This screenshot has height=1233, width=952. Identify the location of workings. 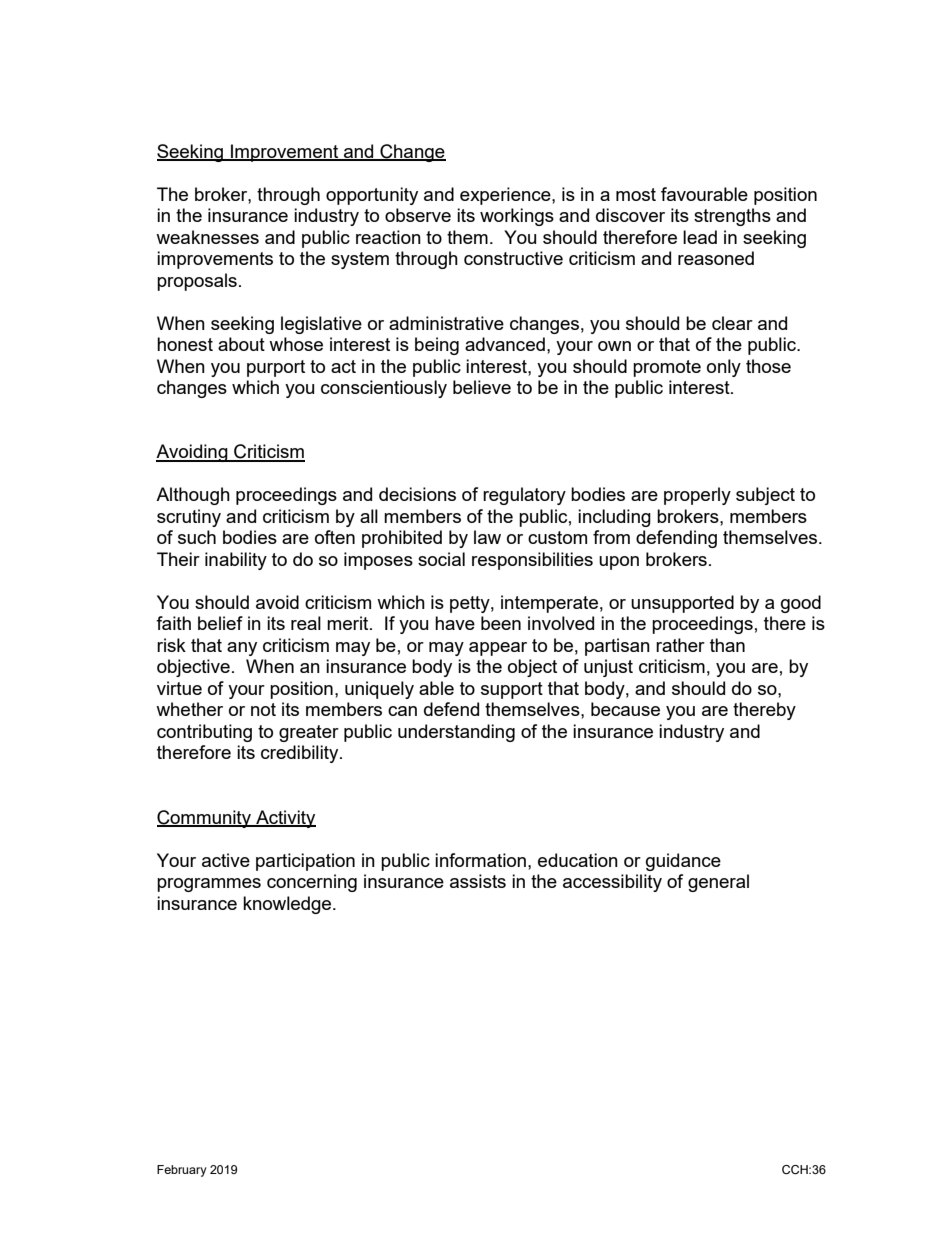
(517, 217).
